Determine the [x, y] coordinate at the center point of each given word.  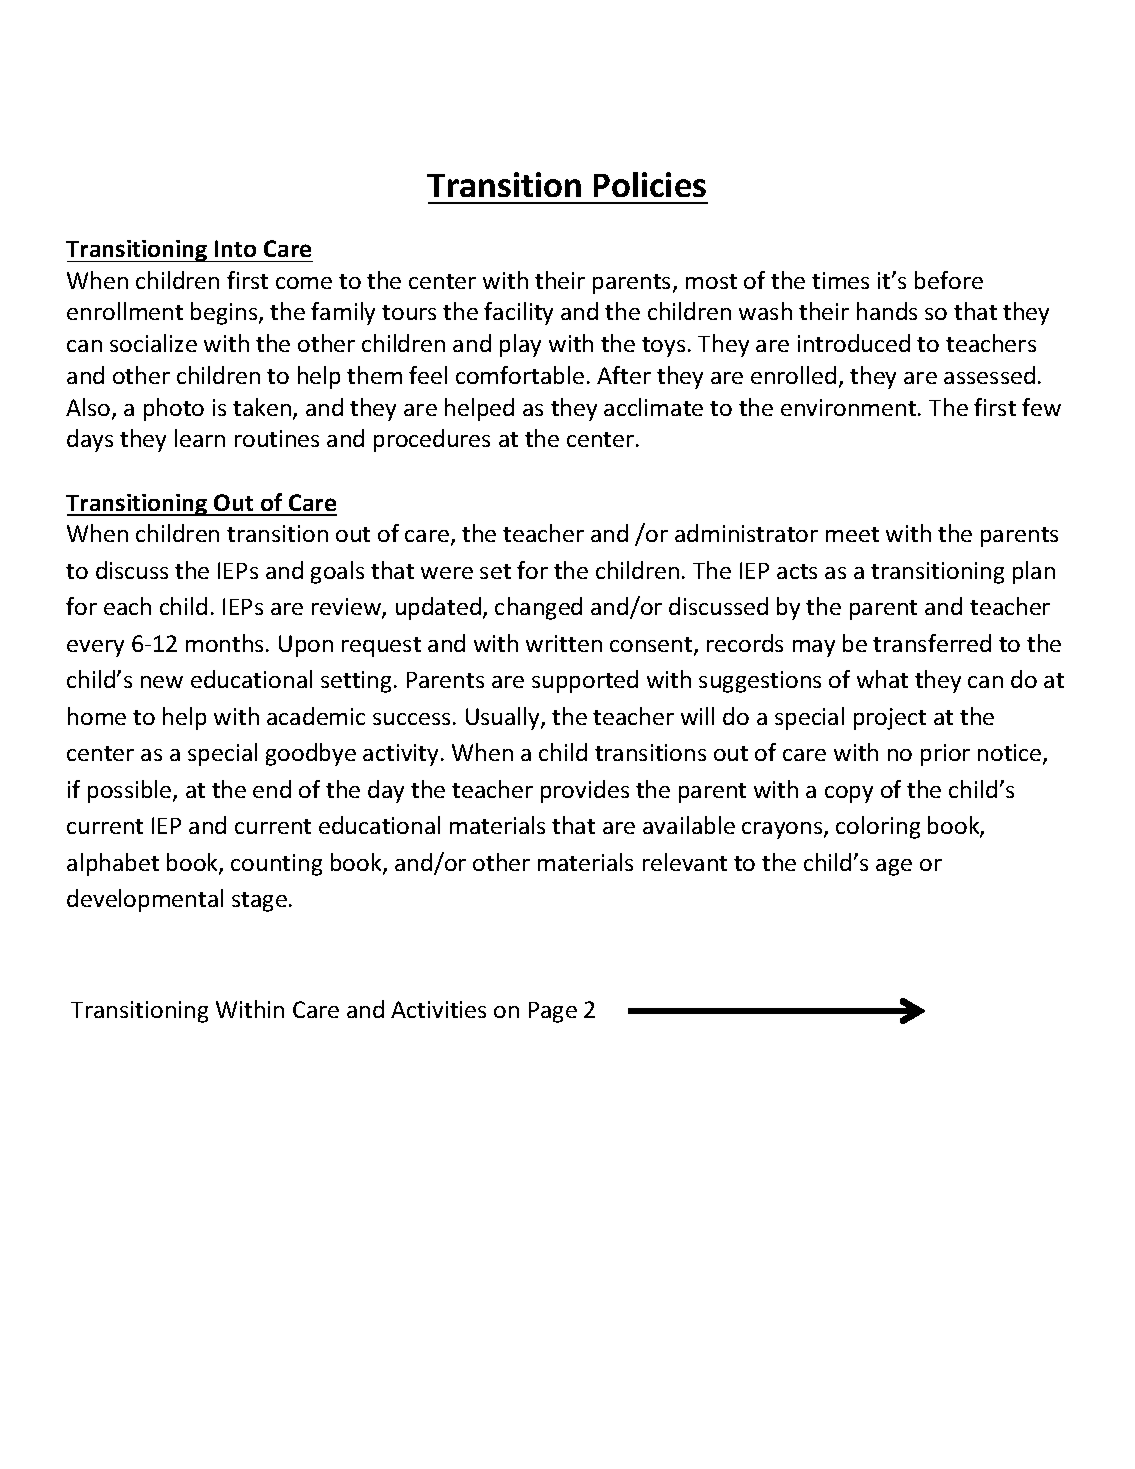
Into [235, 248]
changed [538, 608]
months [224, 643]
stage [259, 902]
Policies [650, 184]
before [949, 280]
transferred [932, 643]
